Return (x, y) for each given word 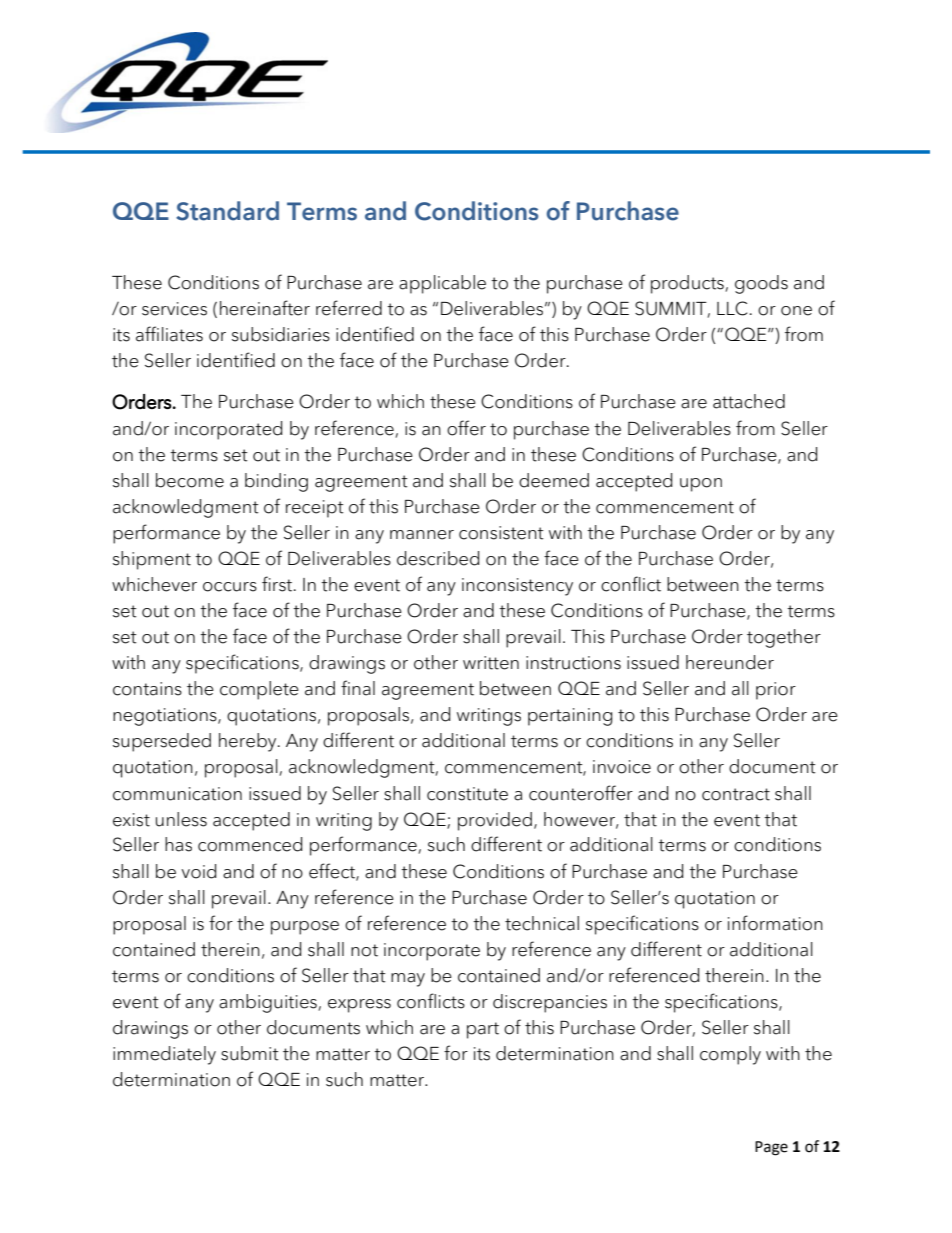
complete (259, 690)
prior (776, 691)
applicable (442, 284)
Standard (227, 211)
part (483, 1030)
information (775, 923)
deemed (554, 480)
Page (771, 1148)
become (190, 480)
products (688, 284)
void (198, 871)
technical (542, 923)
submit (250, 1053)
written (491, 663)
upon (701, 485)
